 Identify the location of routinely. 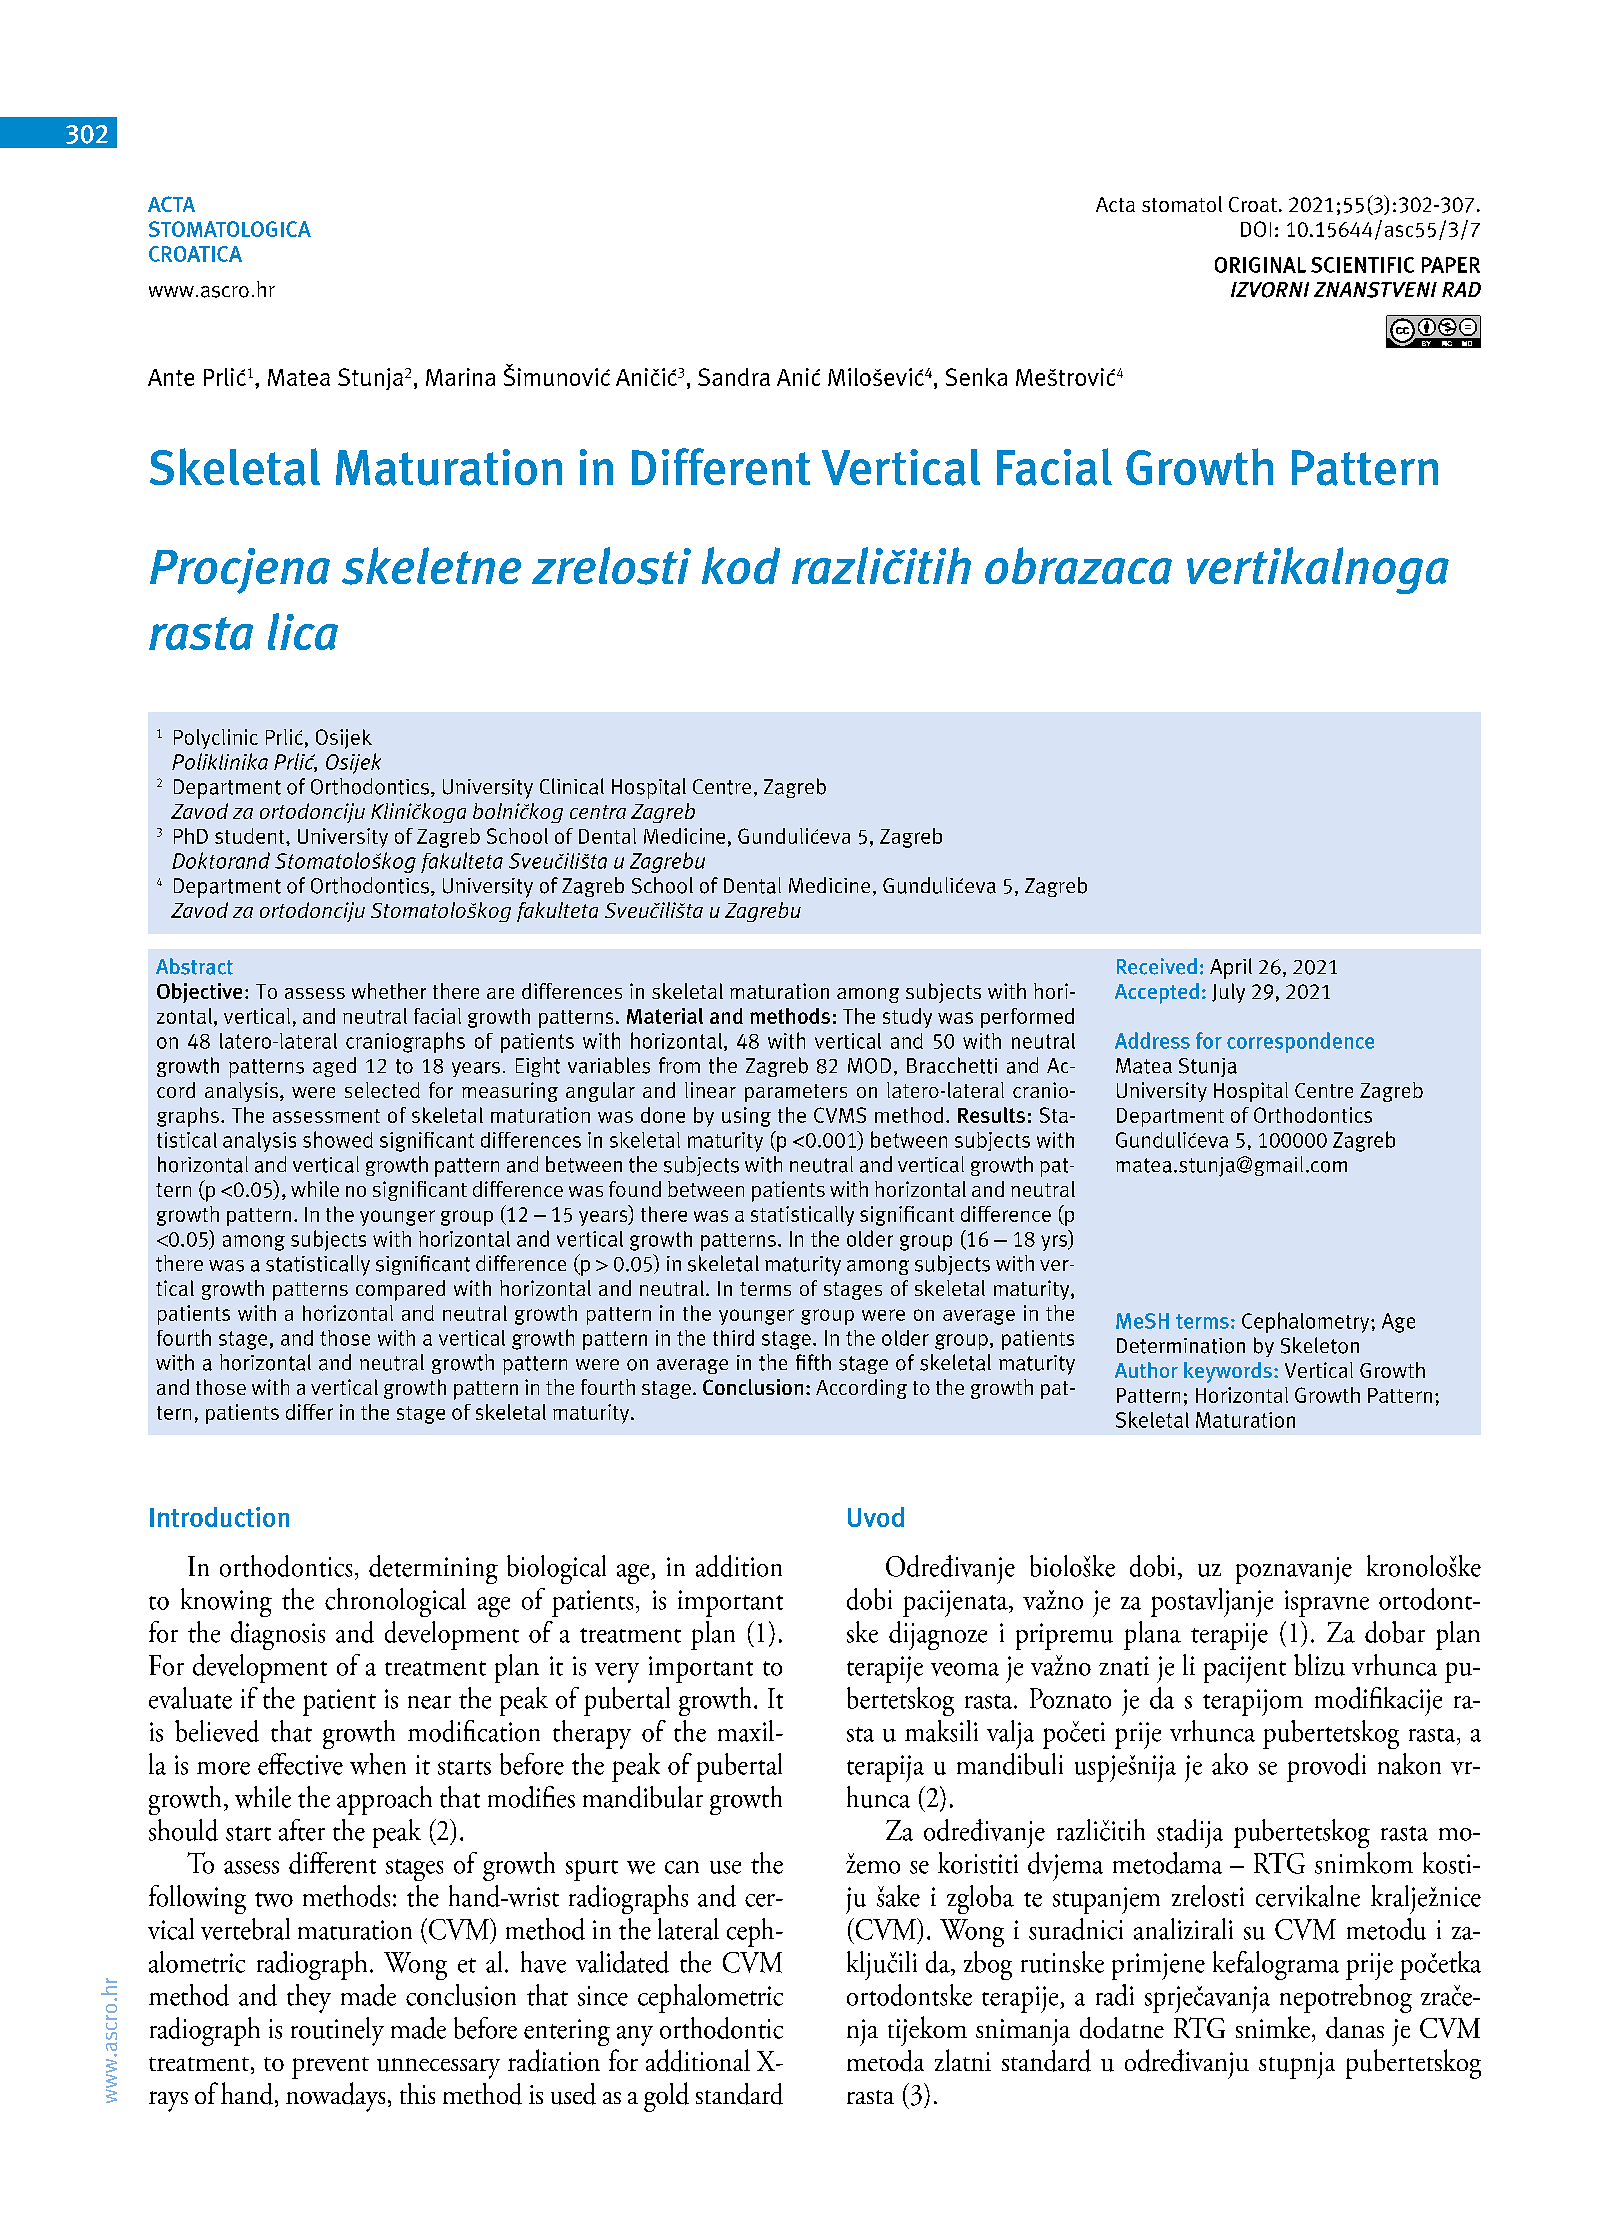
(337, 2031).
